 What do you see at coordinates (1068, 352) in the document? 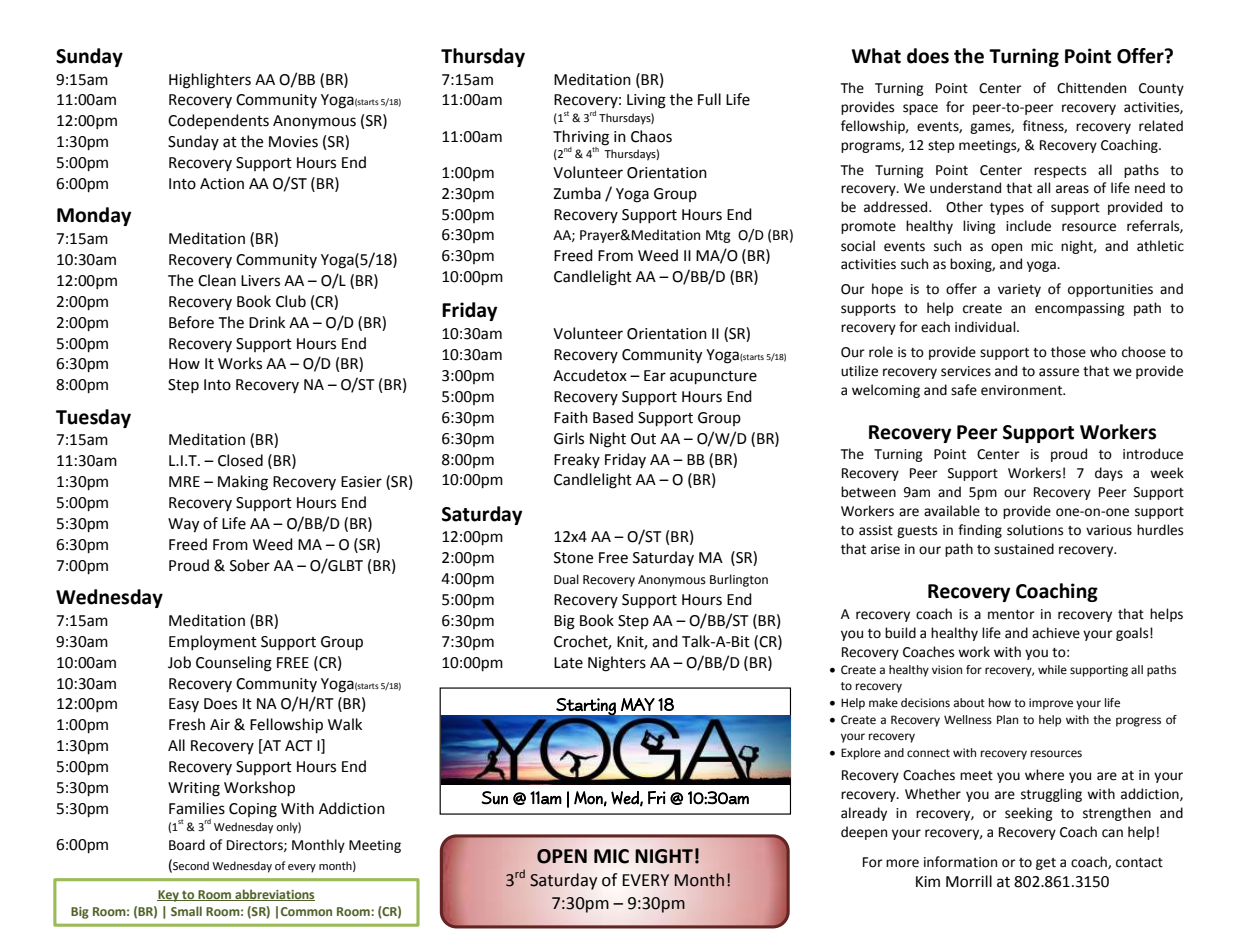
I see `those` at bounding box center [1068, 352].
